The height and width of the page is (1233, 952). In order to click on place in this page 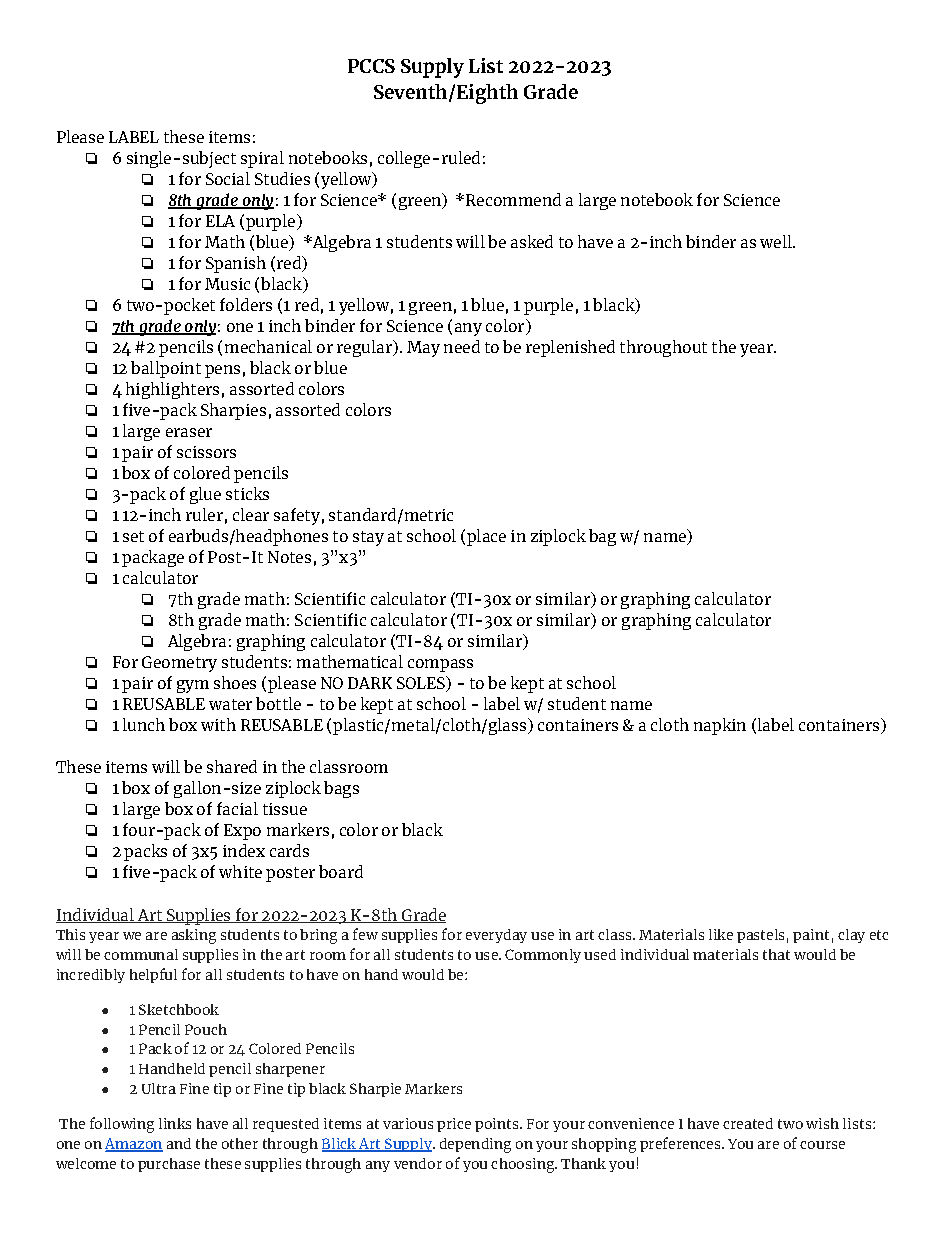, I will do `click(486, 537)`.
